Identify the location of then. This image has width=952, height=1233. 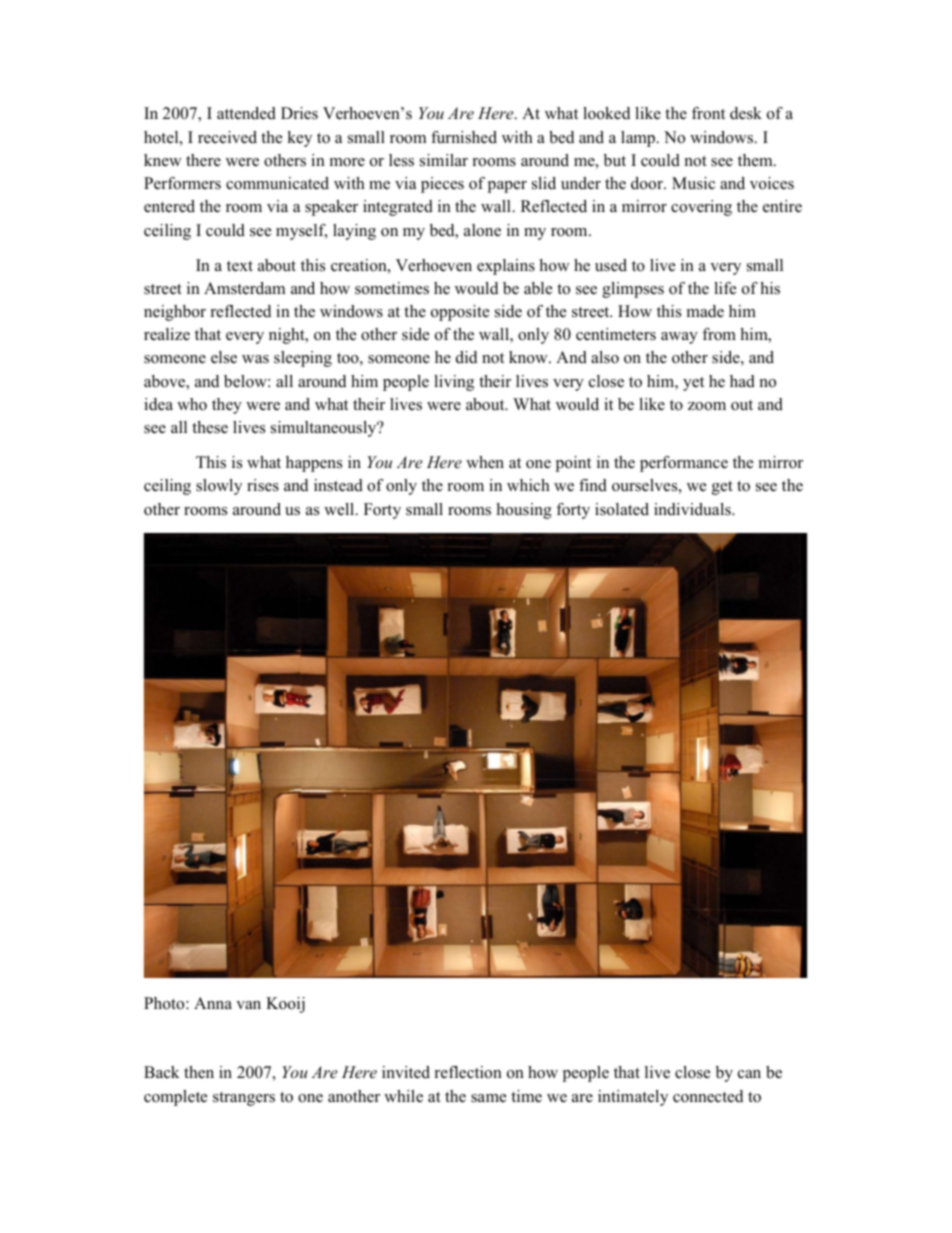
(199, 1072).
